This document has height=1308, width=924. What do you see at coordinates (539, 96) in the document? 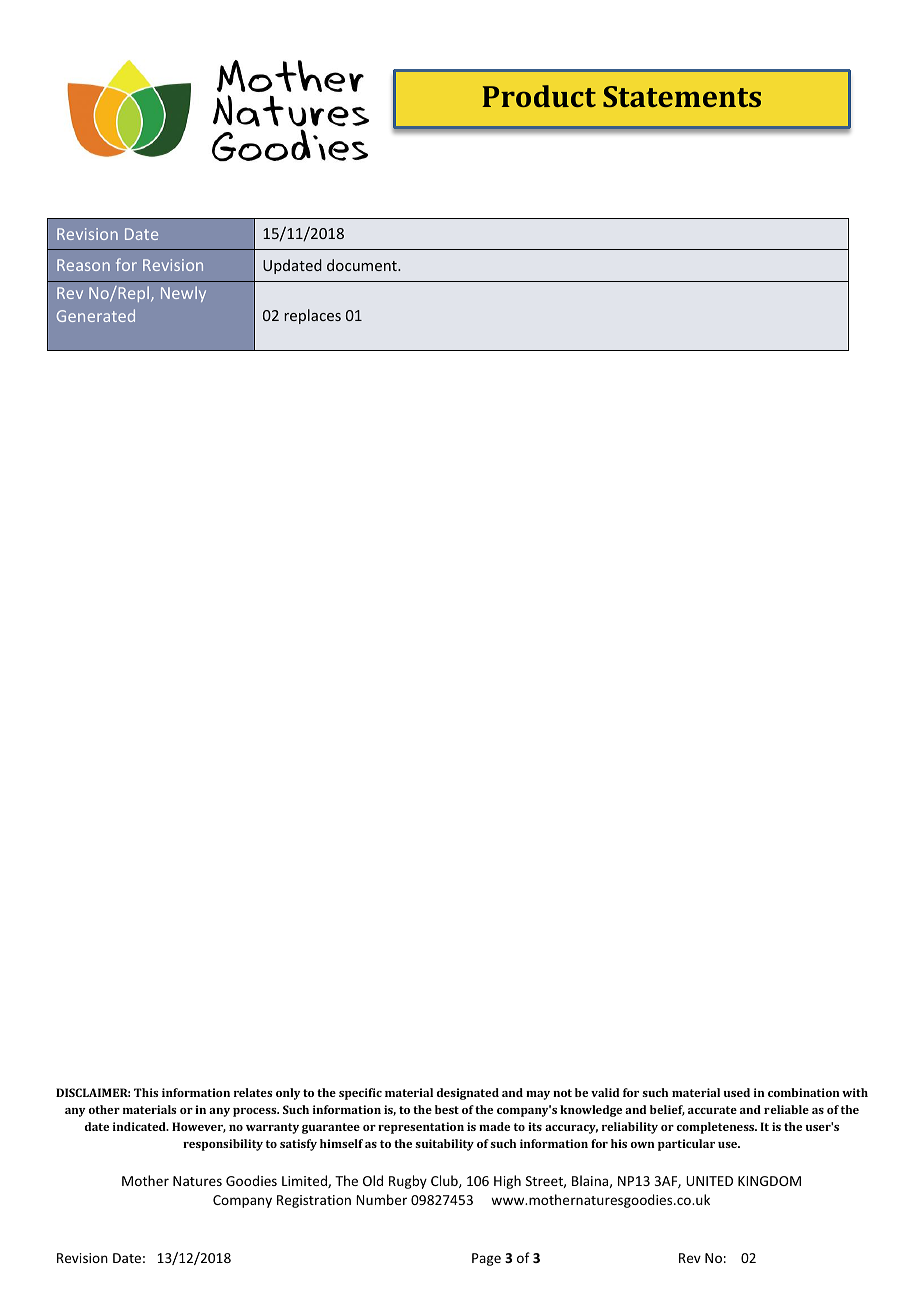
I see `Product` at bounding box center [539, 96].
